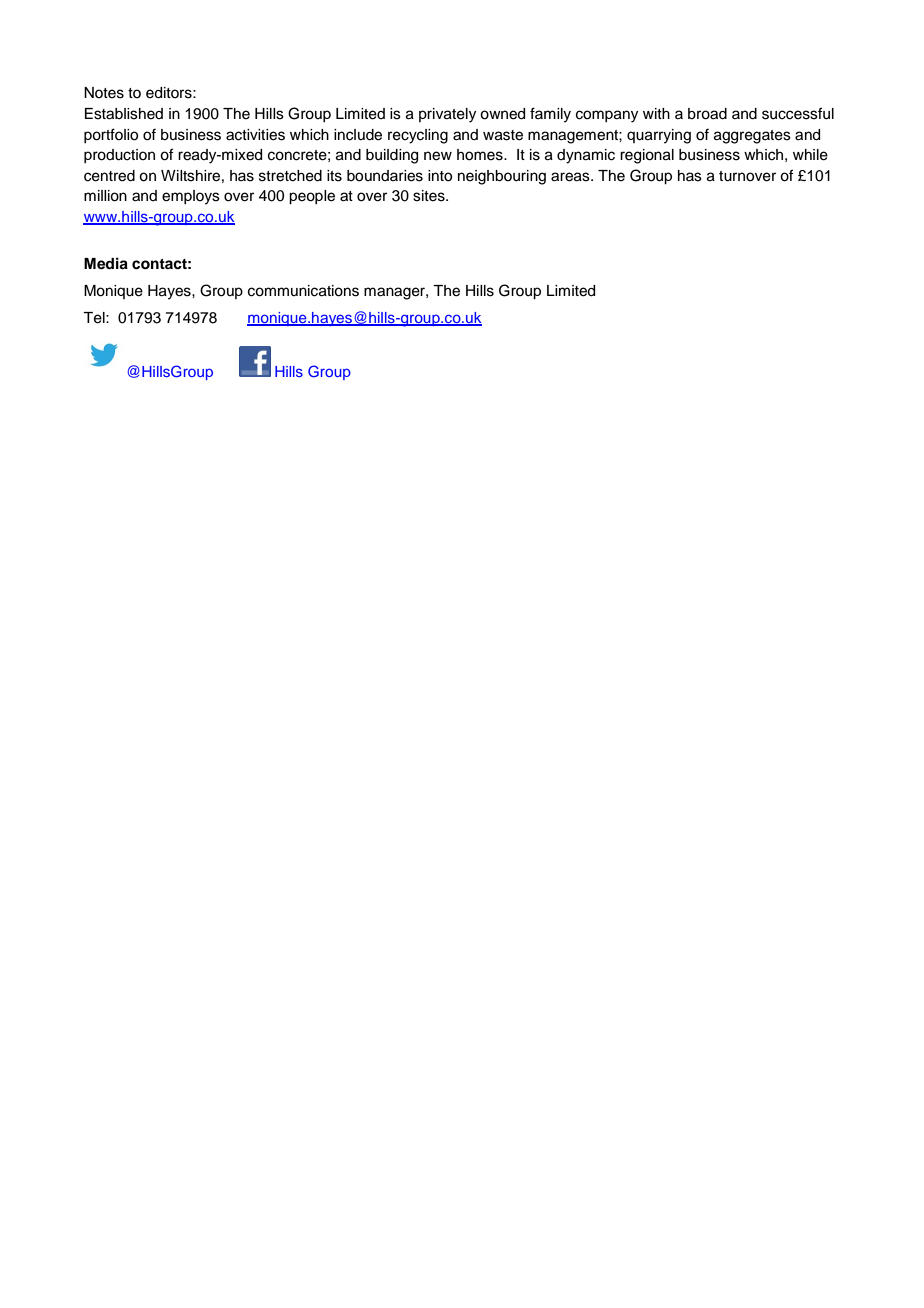  Describe the element at coordinates (502, 177) in the screenshot. I see `neighbouring` at that location.
